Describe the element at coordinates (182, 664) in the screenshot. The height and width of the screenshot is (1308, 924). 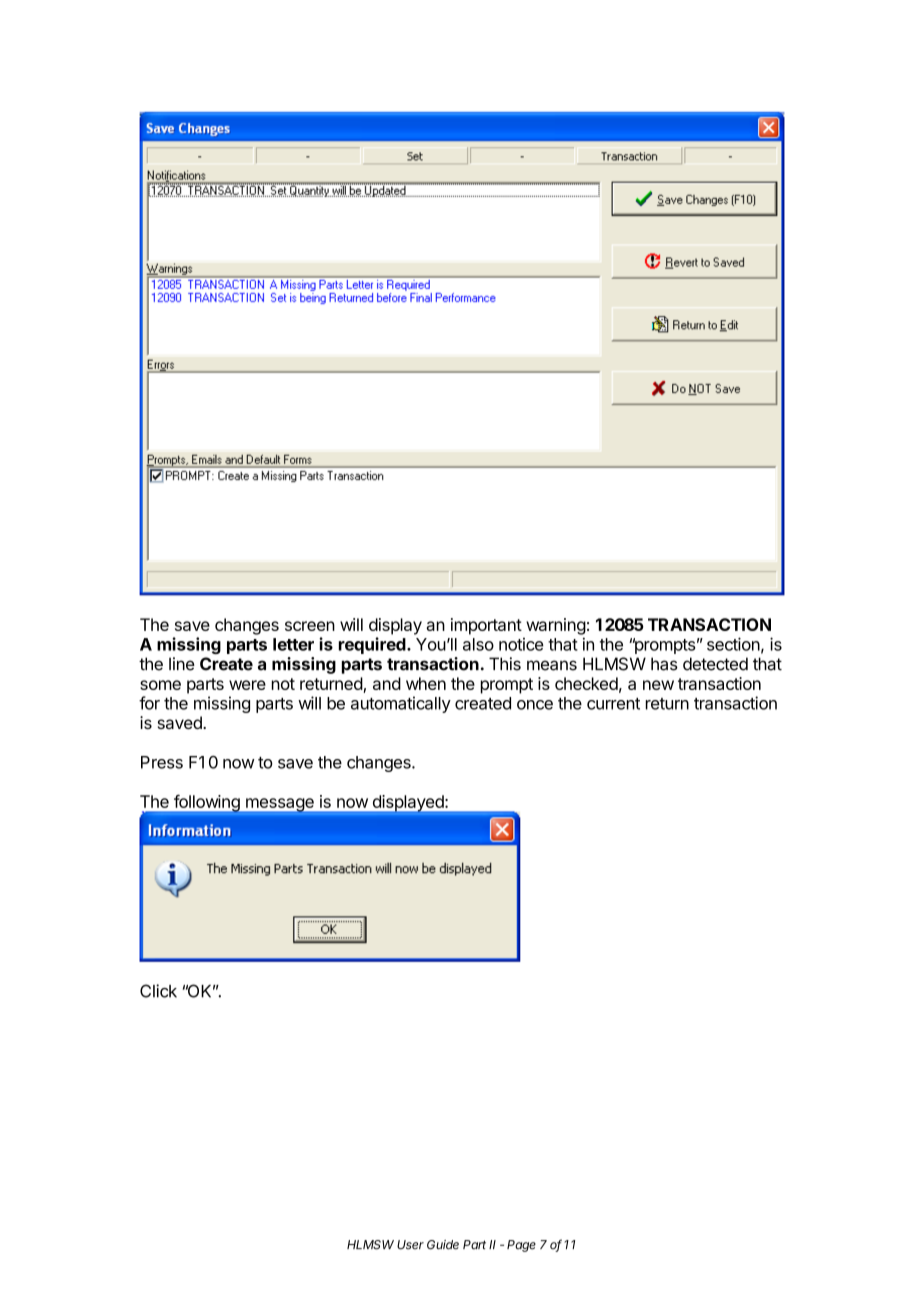
I see `line` at that location.
